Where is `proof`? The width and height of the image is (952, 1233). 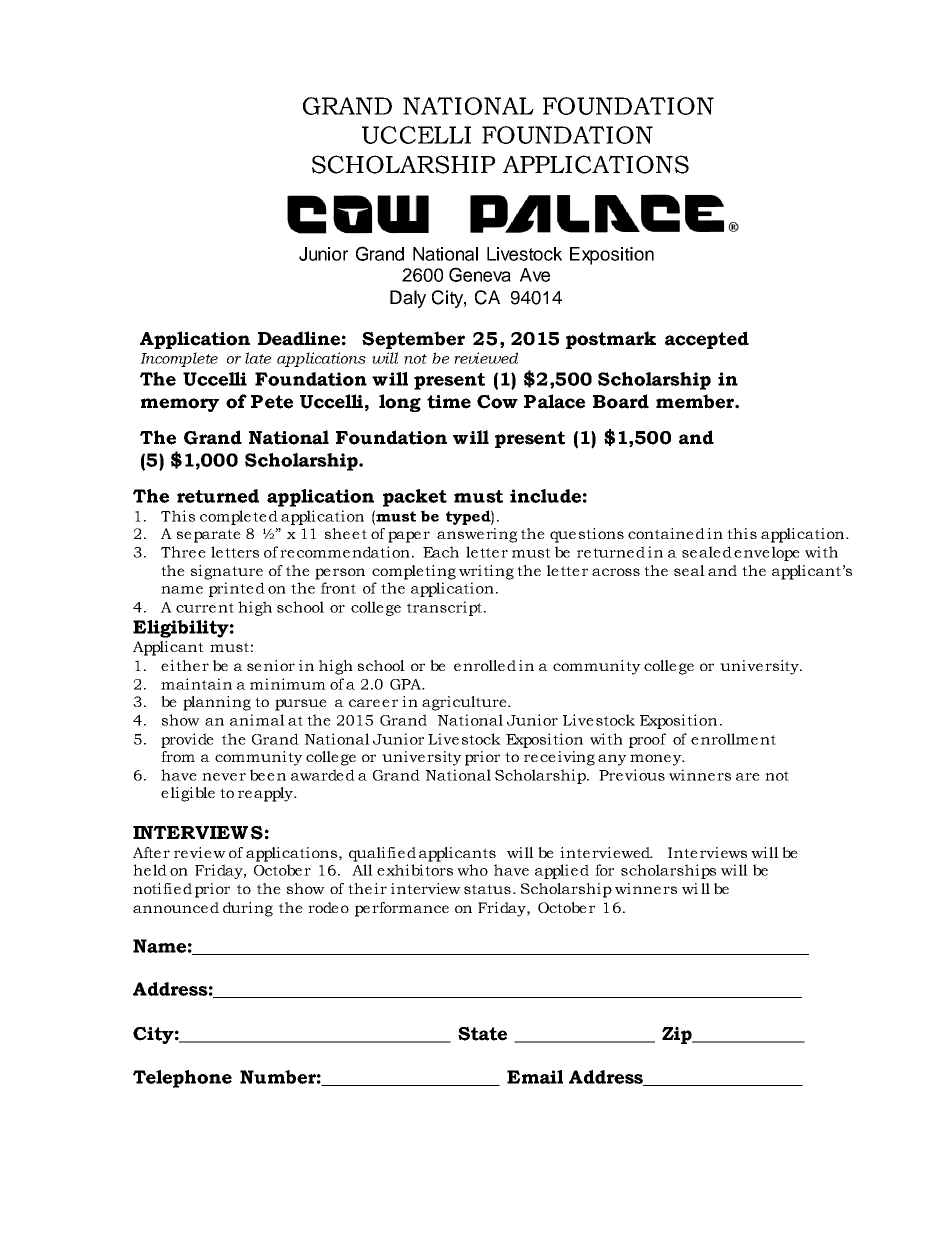
proof is located at coordinates (647, 740).
